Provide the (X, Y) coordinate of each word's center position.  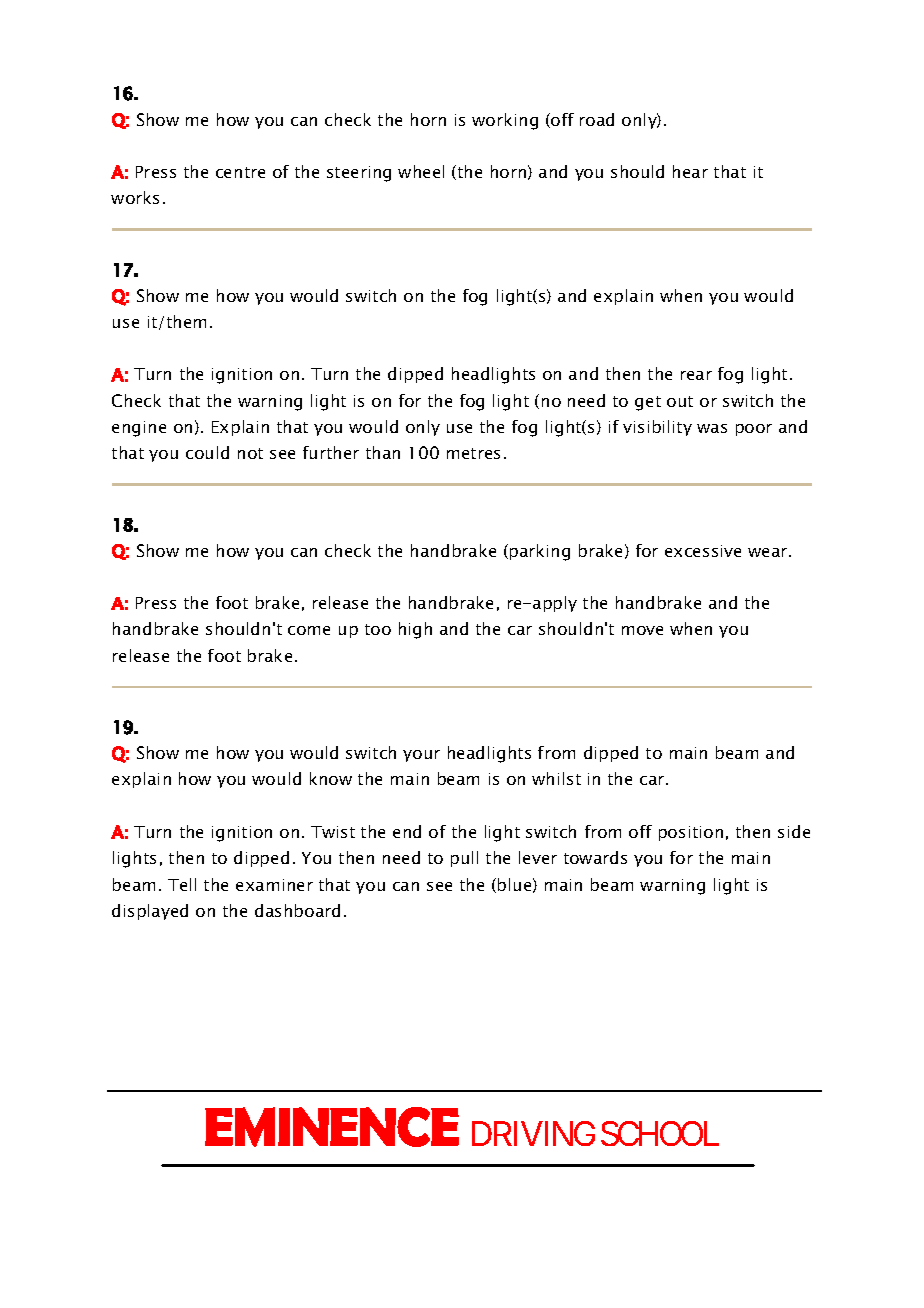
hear (690, 171)
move (642, 630)
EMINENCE (332, 1127)
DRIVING (533, 1133)
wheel (421, 171)
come (309, 630)
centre (240, 172)
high (415, 630)
